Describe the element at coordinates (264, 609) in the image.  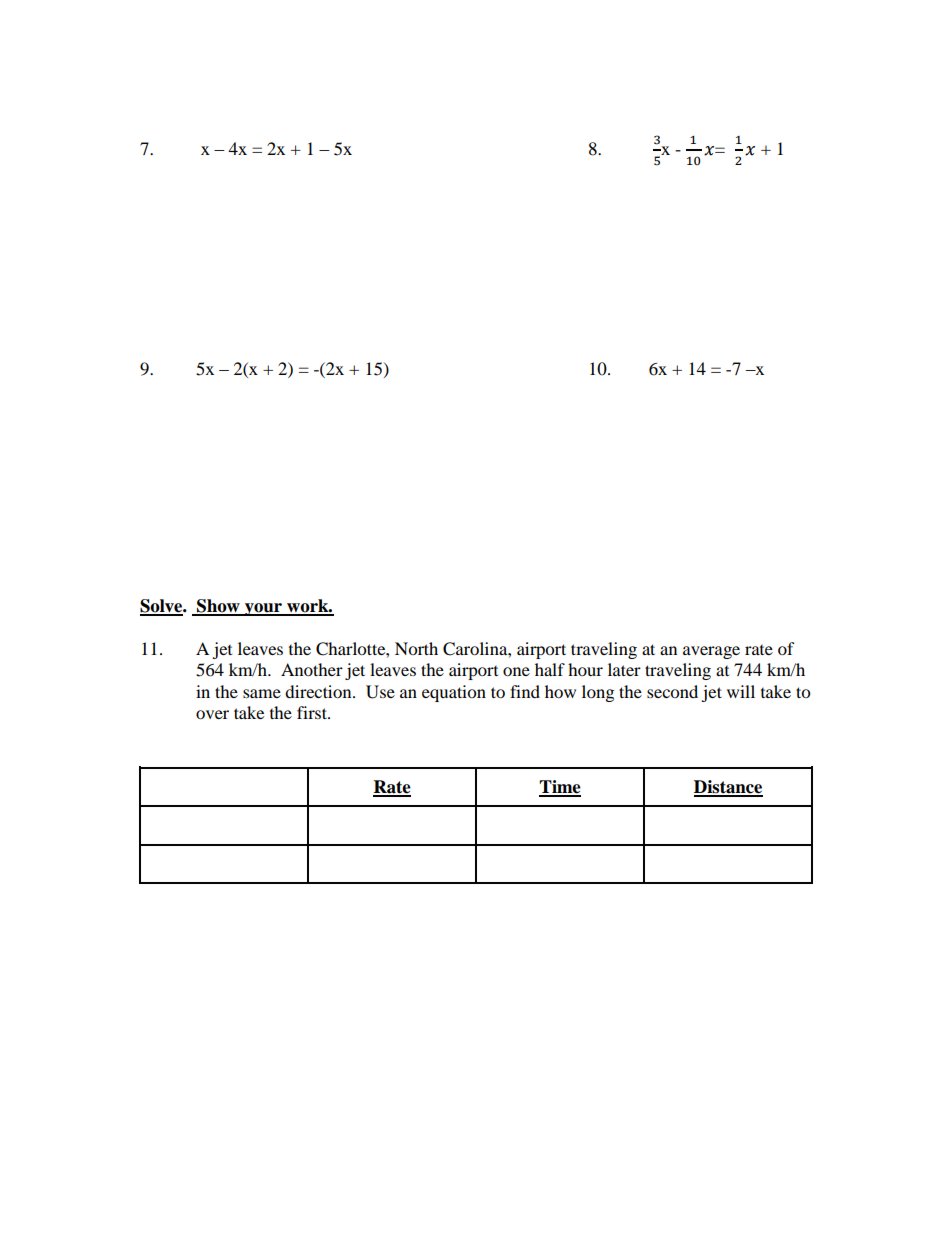
I see `your` at that location.
